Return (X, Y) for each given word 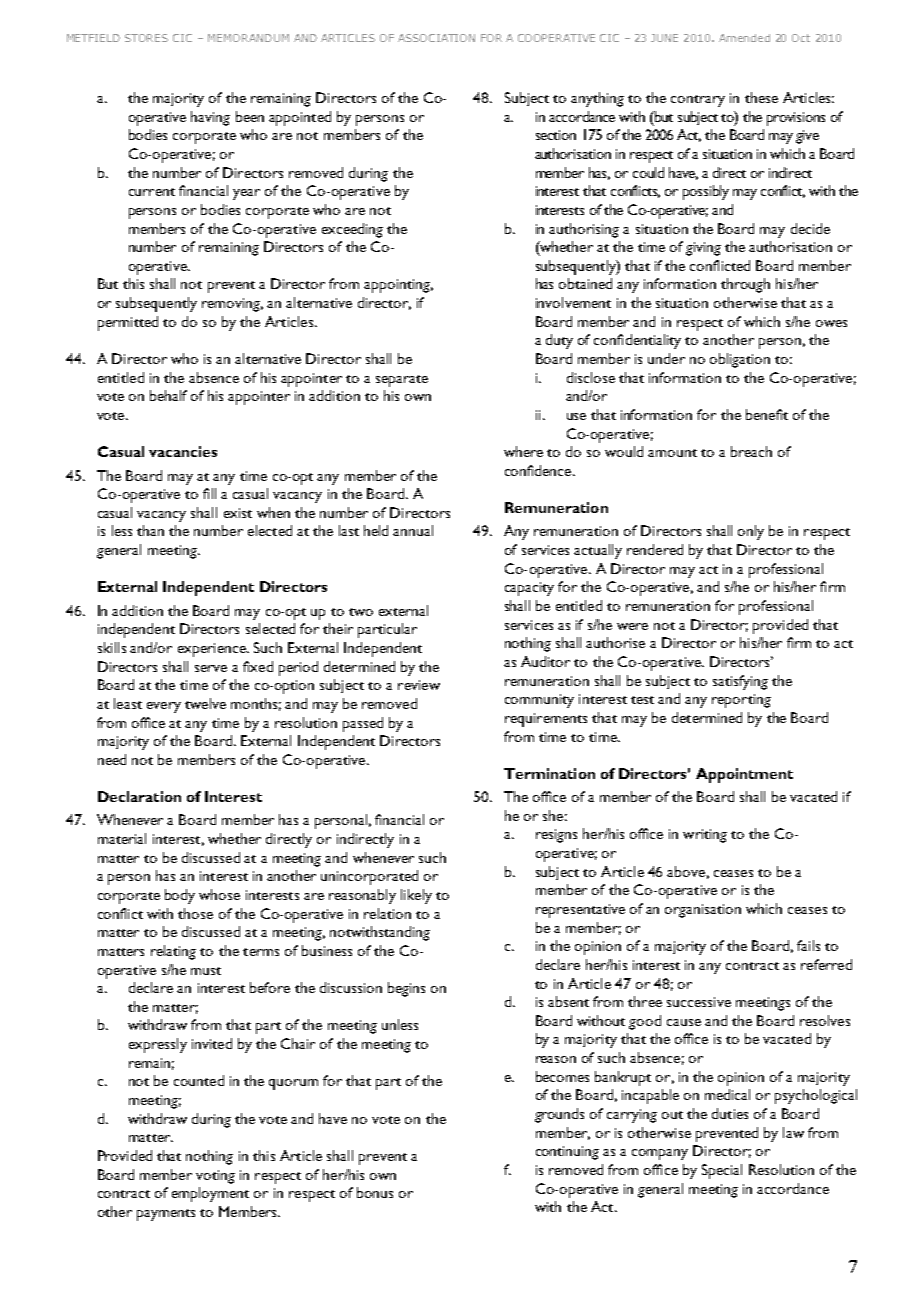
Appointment (744, 775)
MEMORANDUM (248, 38)
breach (751, 451)
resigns (556, 836)
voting (215, 1177)
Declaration (139, 796)
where (523, 451)
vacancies (183, 451)
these (761, 97)
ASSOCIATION (436, 38)
